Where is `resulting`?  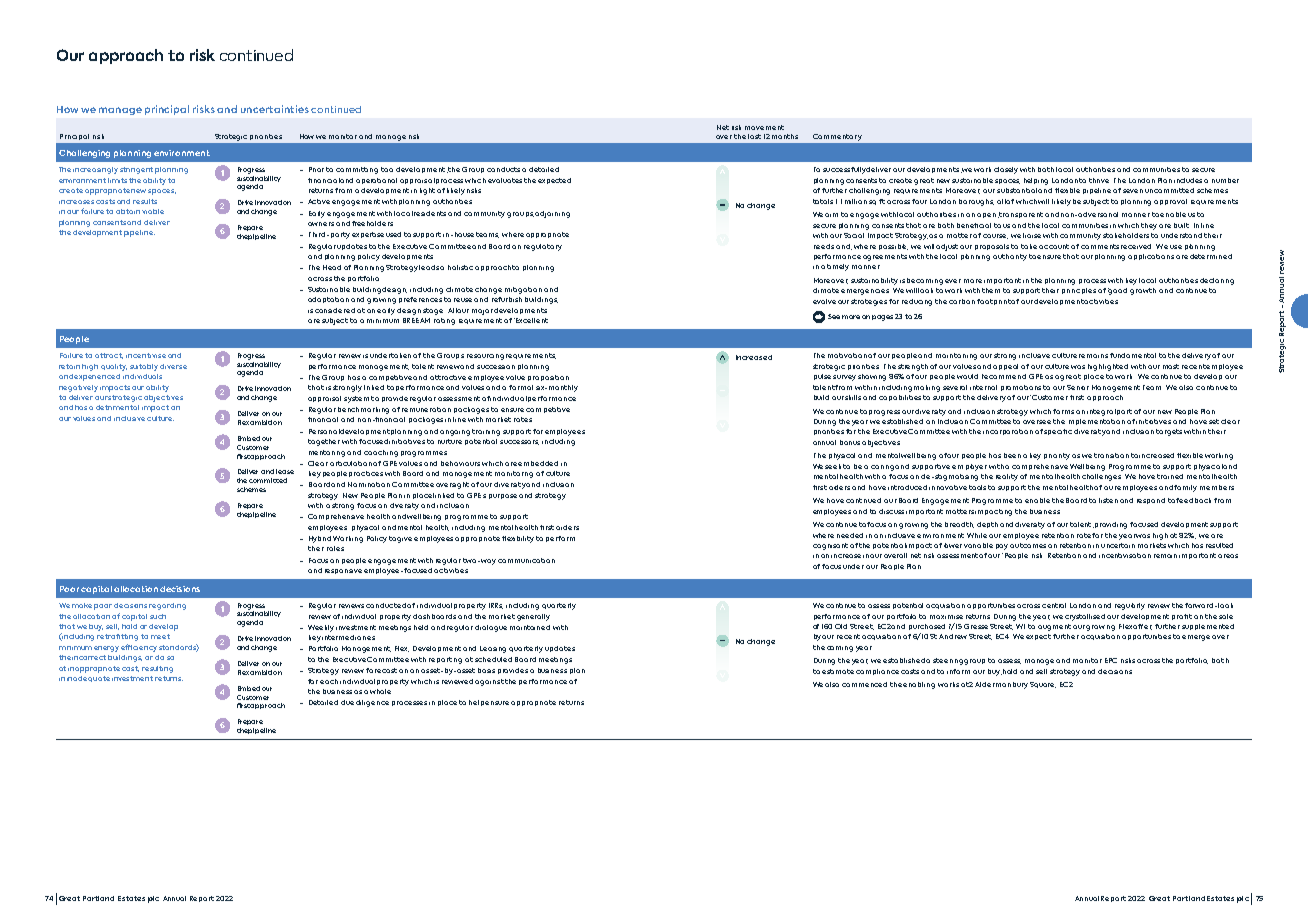 resulting is located at coordinates (157, 669).
